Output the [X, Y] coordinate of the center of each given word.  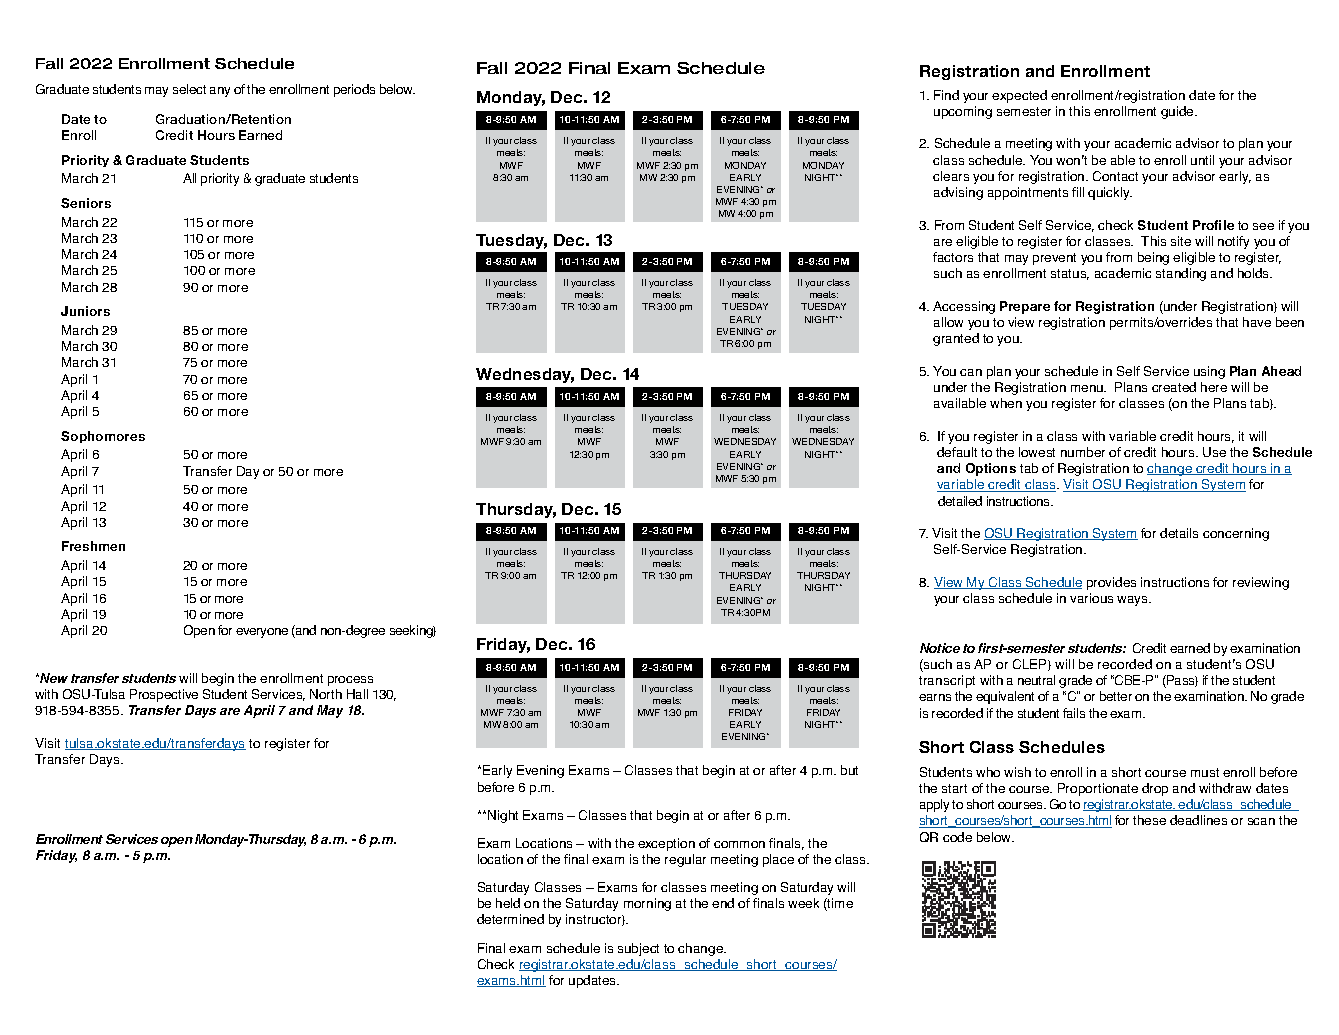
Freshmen [93, 546]
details [1179, 533]
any [220, 92]
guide [1178, 112]
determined [510, 919]
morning [647, 904]
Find [946, 95]
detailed [960, 501]
